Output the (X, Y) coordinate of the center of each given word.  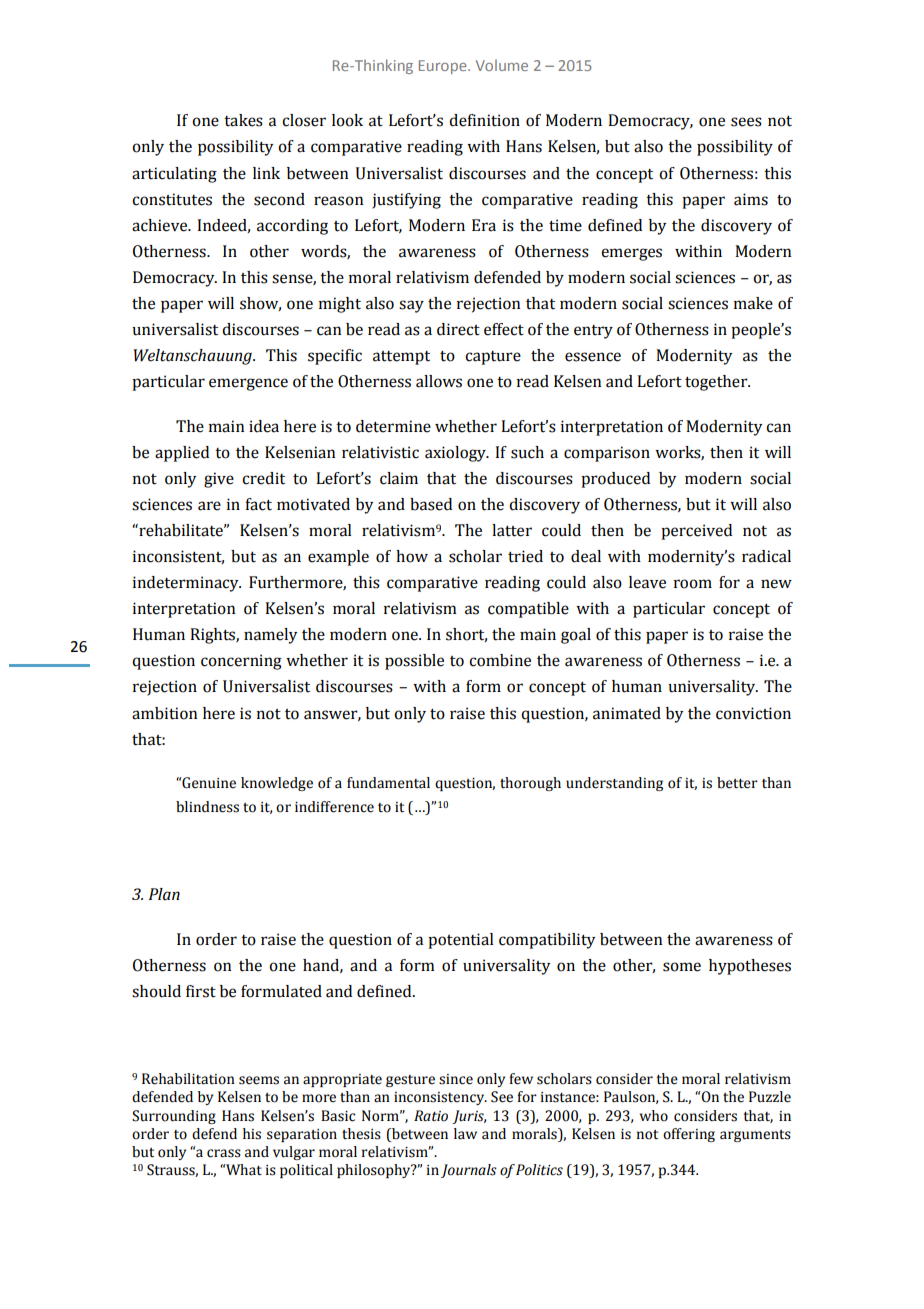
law (465, 1134)
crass (224, 1153)
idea (264, 426)
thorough (530, 784)
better (737, 783)
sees (746, 122)
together (717, 383)
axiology (456, 454)
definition (484, 120)
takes (243, 120)
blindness (207, 807)
